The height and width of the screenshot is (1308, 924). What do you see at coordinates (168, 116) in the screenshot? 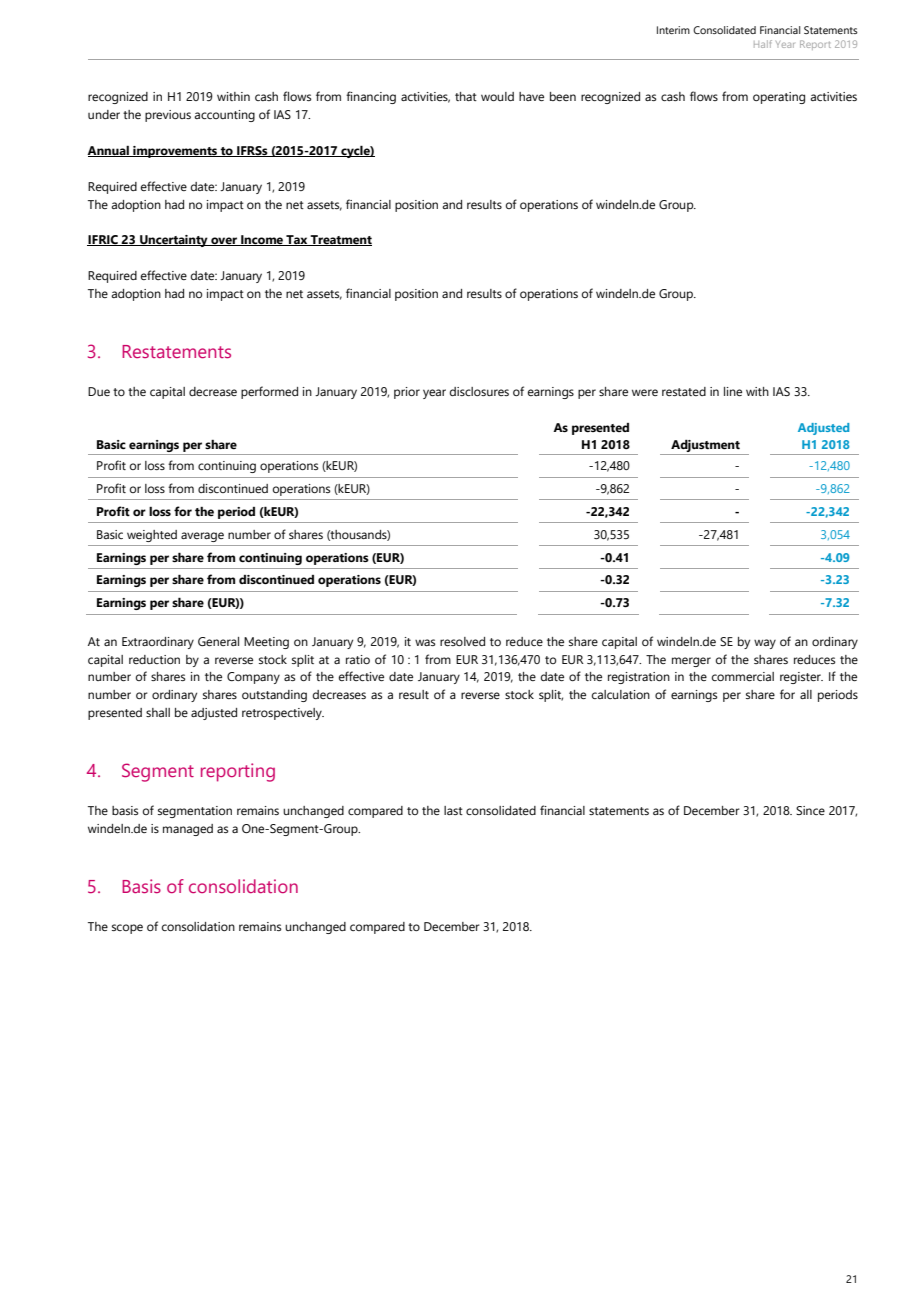
I see `previous` at bounding box center [168, 116].
